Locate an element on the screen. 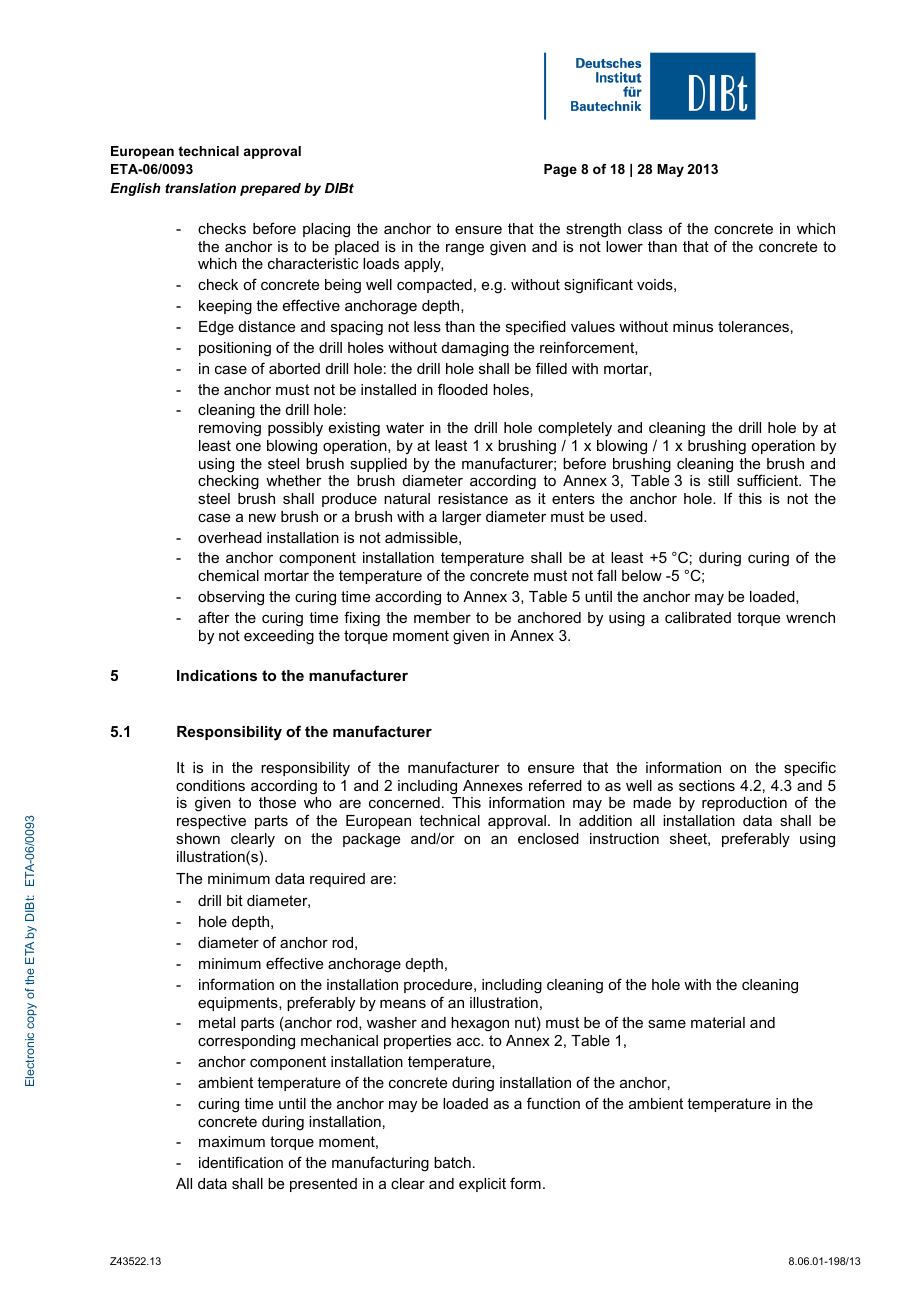  Indications is located at coordinates (217, 675).
